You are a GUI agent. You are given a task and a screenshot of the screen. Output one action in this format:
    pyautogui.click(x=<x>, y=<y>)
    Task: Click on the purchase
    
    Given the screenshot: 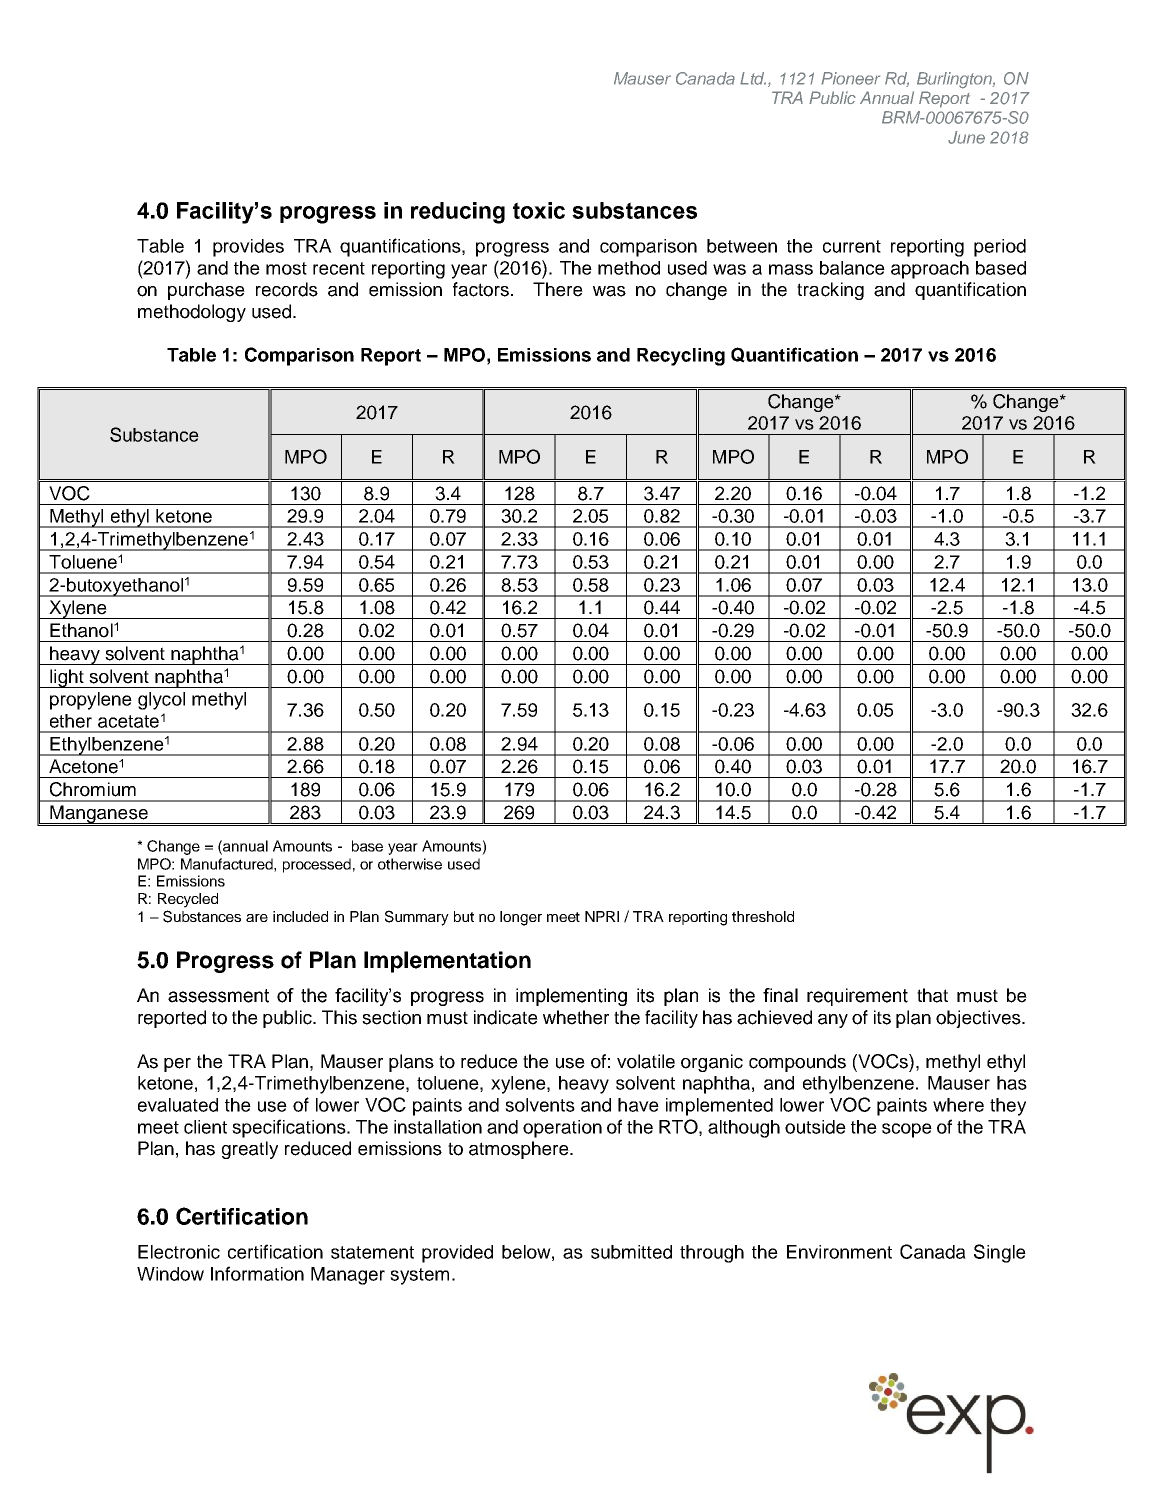 What is the action you would take?
    pyautogui.click(x=206, y=291)
